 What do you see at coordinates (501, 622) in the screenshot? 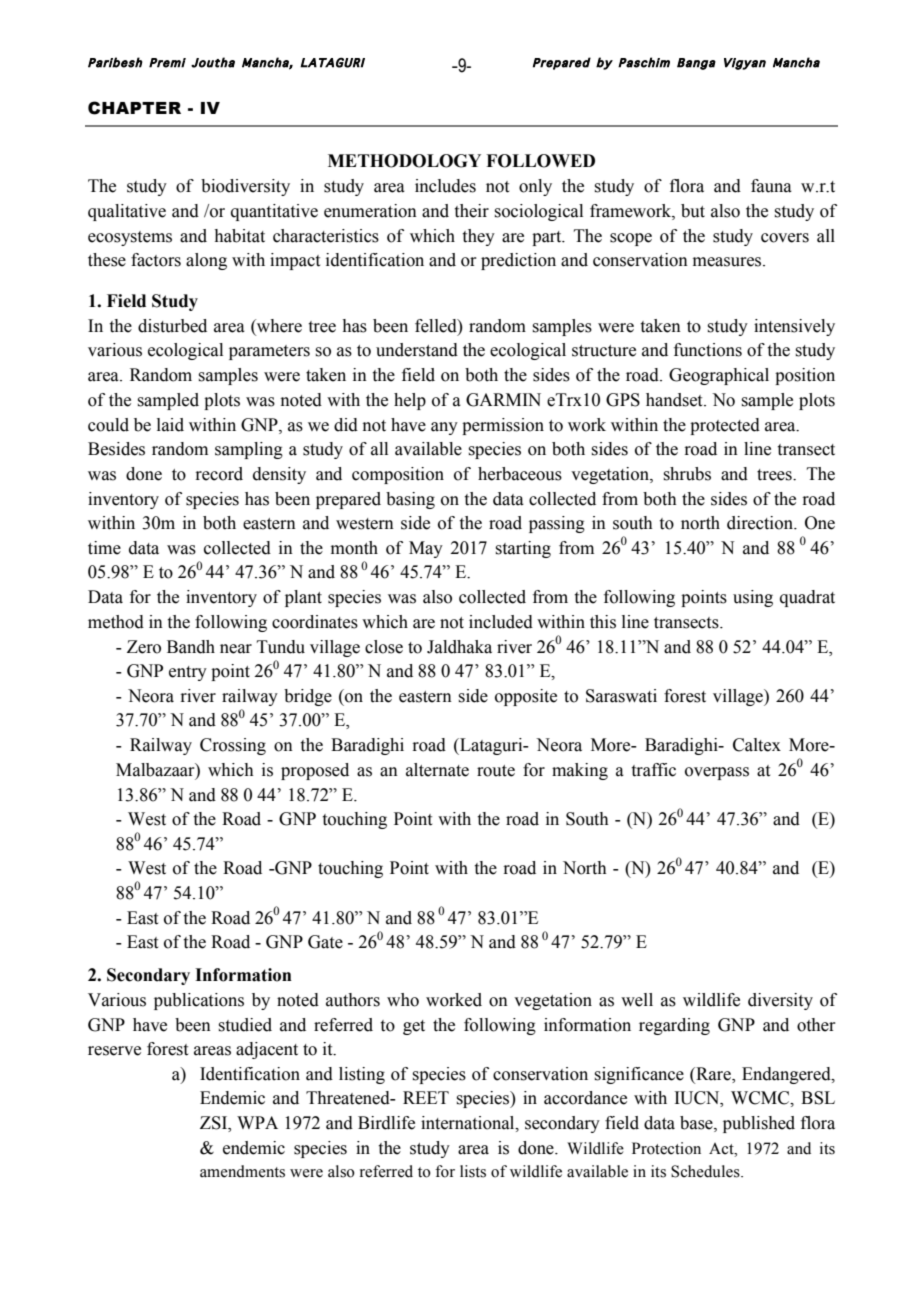
I see `included` at bounding box center [501, 622].
